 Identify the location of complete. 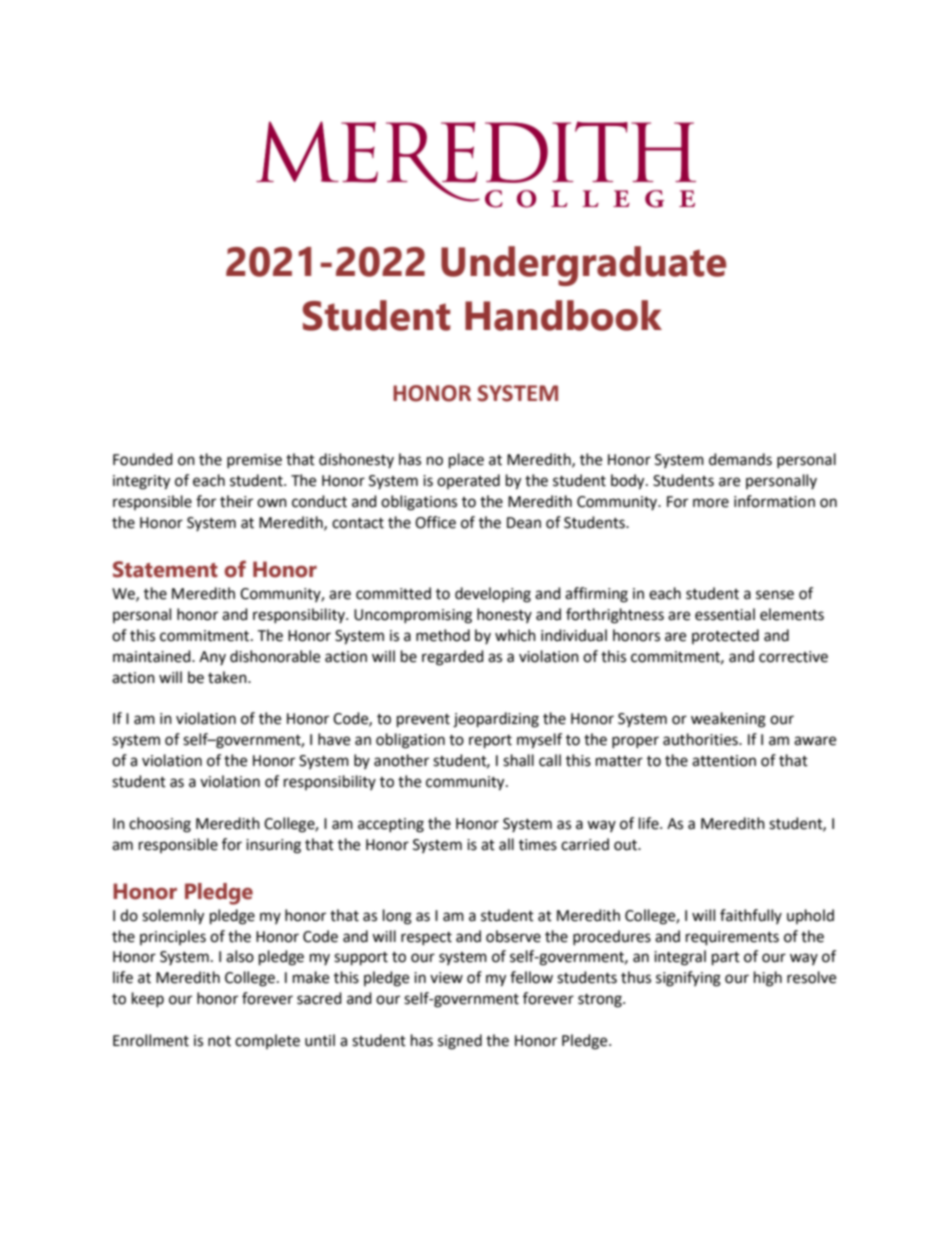
(267, 1041).
